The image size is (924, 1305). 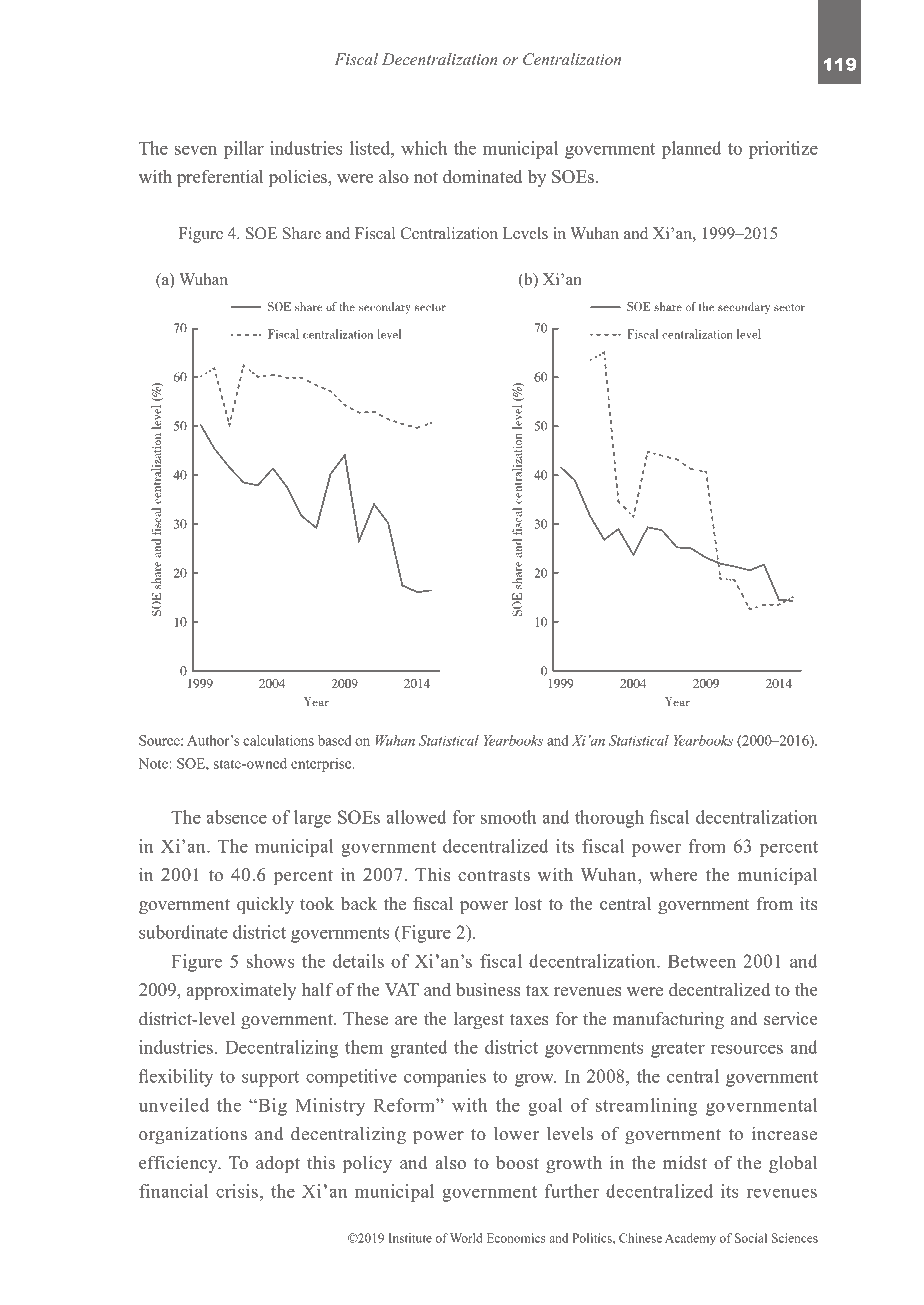 What do you see at coordinates (237, 1191) in the page?
I see `crisis` at bounding box center [237, 1191].
